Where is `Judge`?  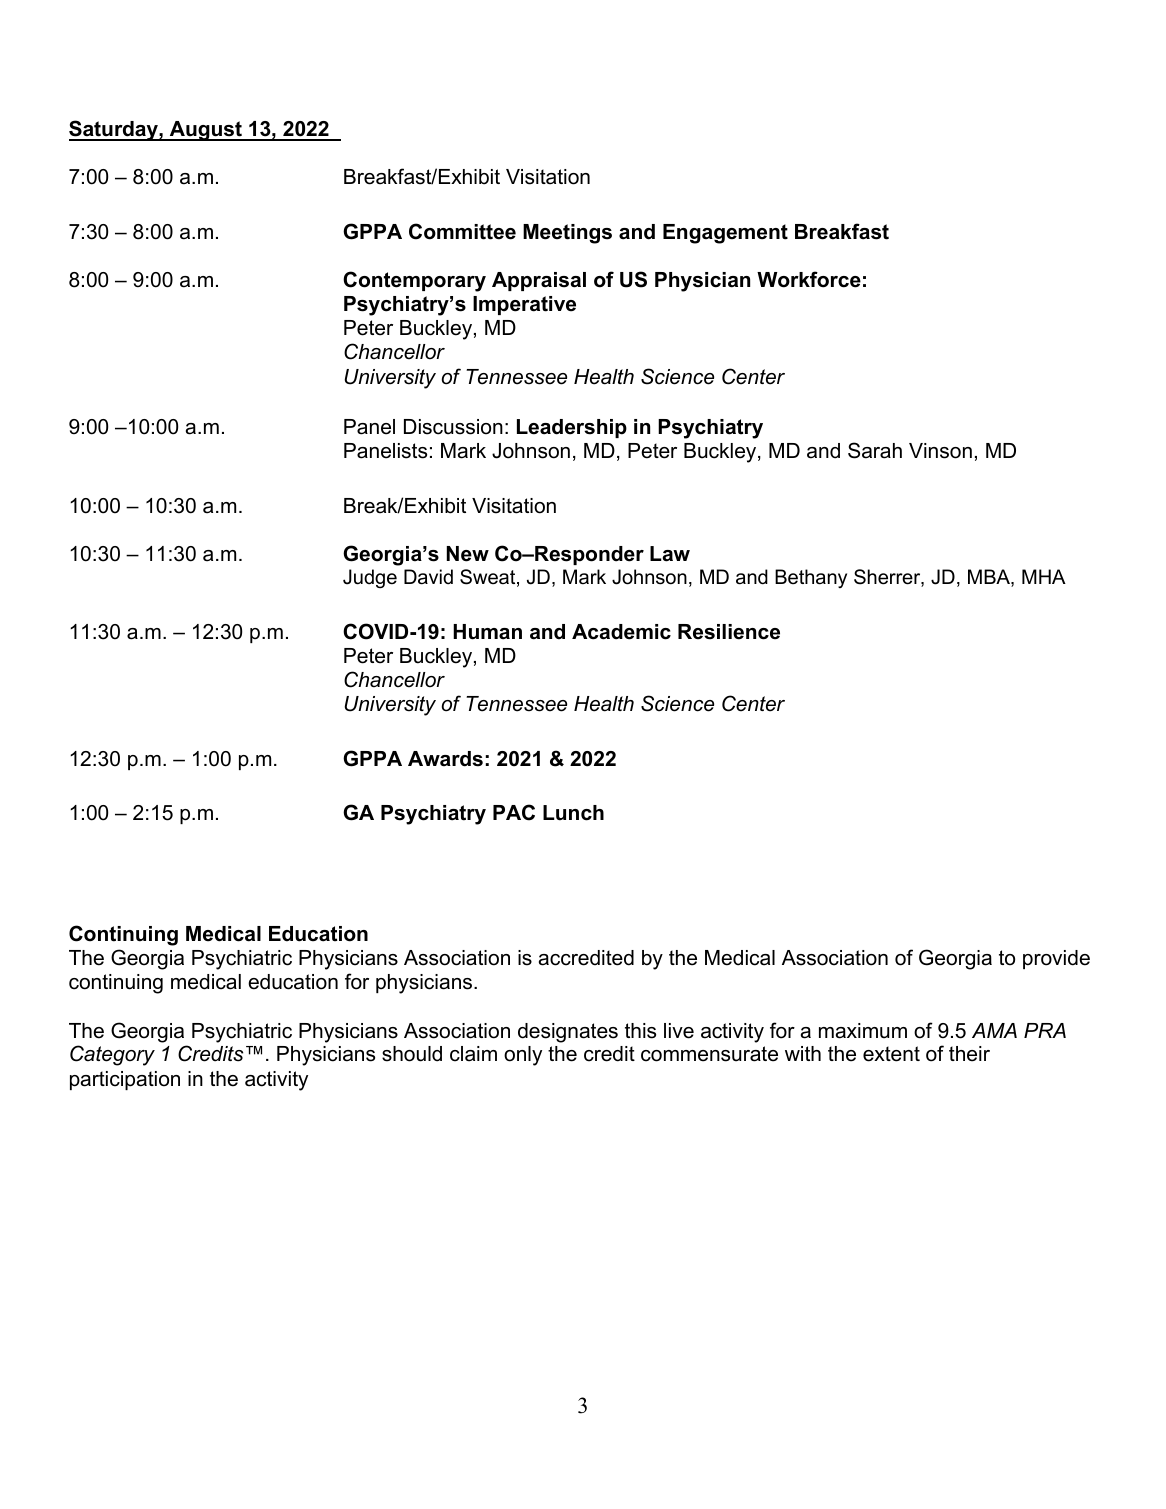
Judge is located at coordinates (370, 579).
